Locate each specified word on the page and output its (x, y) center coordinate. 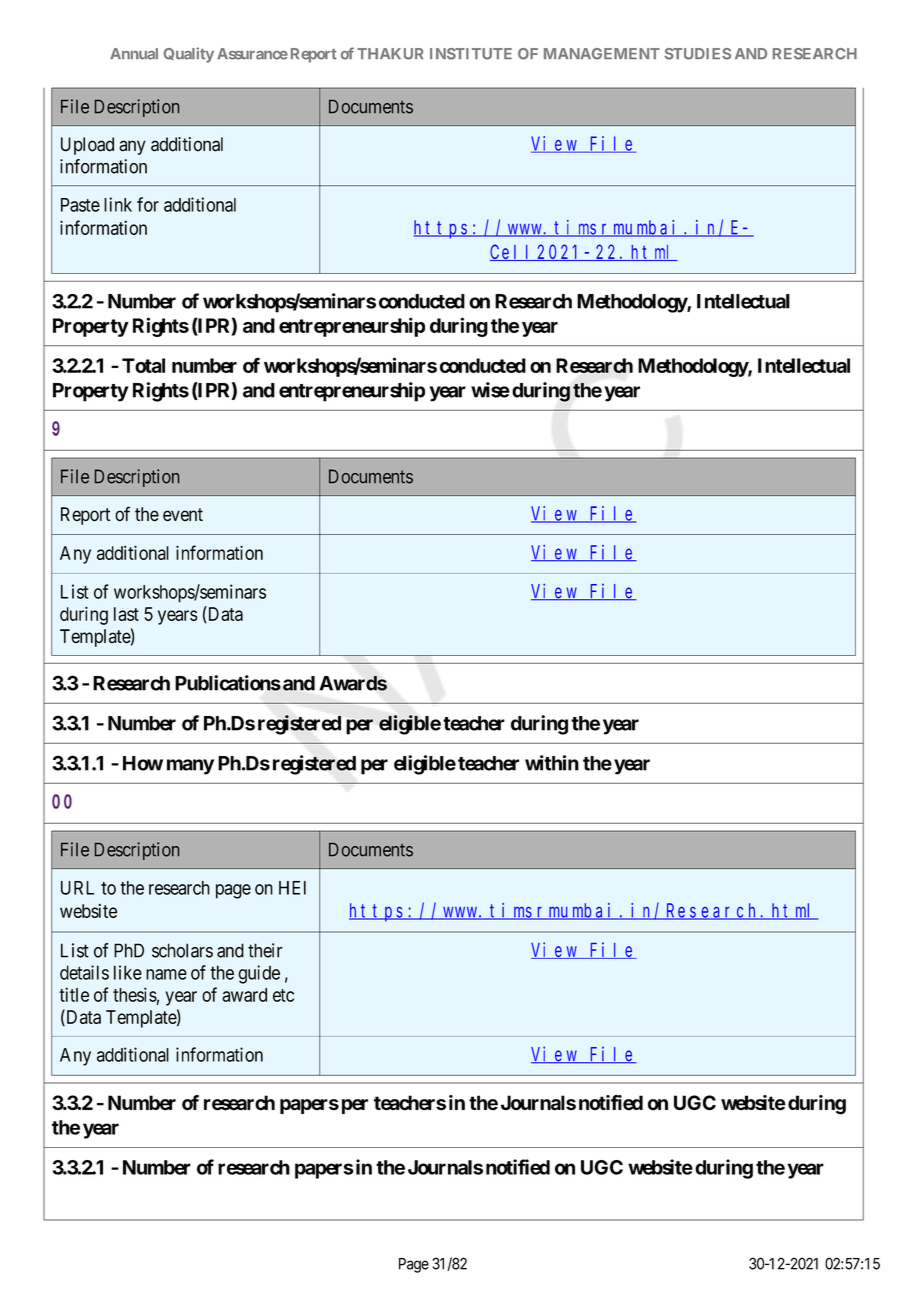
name (166, 974)
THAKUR (390, 54)
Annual (134, 54)
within (552, 763)
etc (283, 995)
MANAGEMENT (602, 54)
